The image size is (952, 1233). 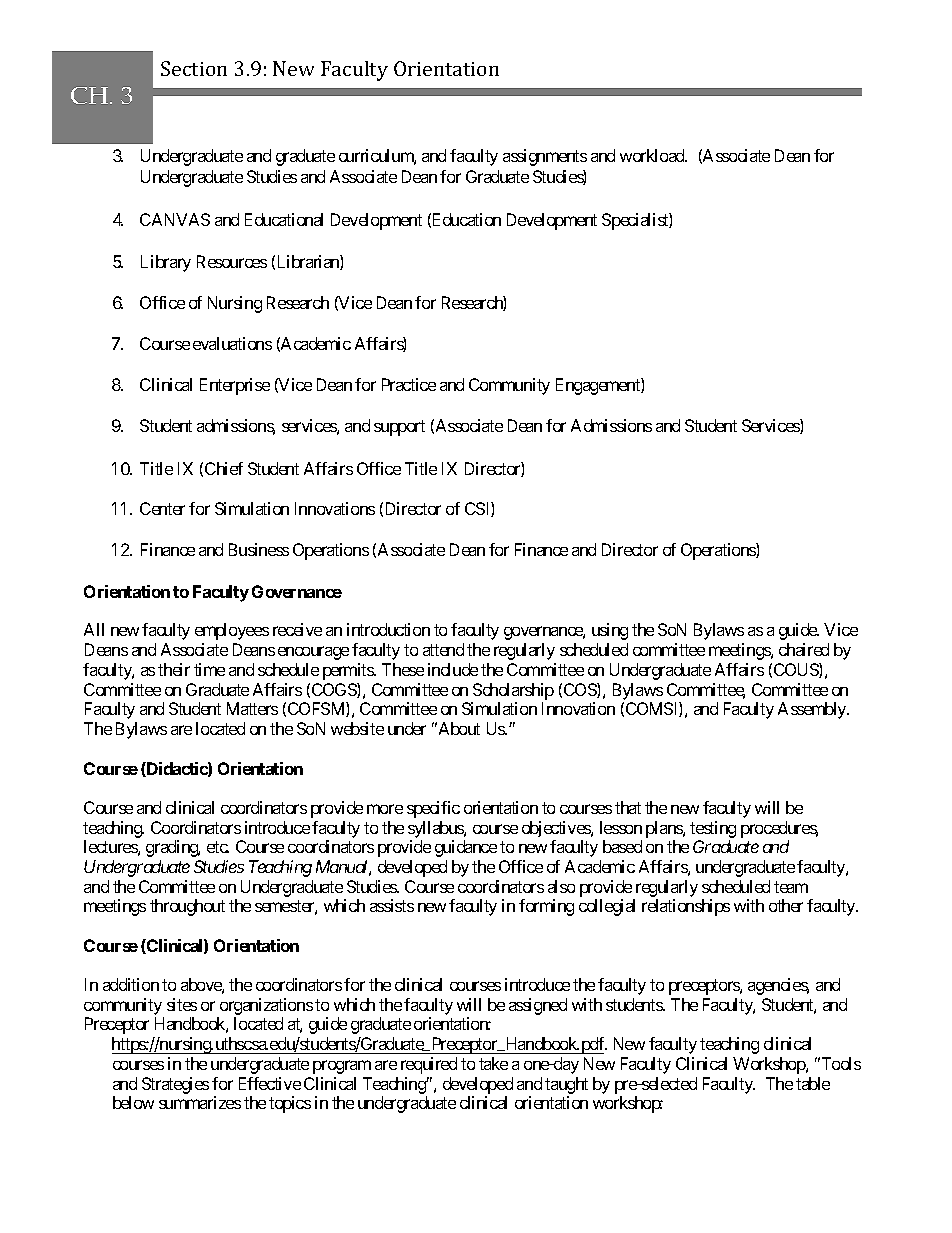 What do you see at coordinates (235, 386) in the document?
I see `Enterprise` at bounding box center [235, 386].
